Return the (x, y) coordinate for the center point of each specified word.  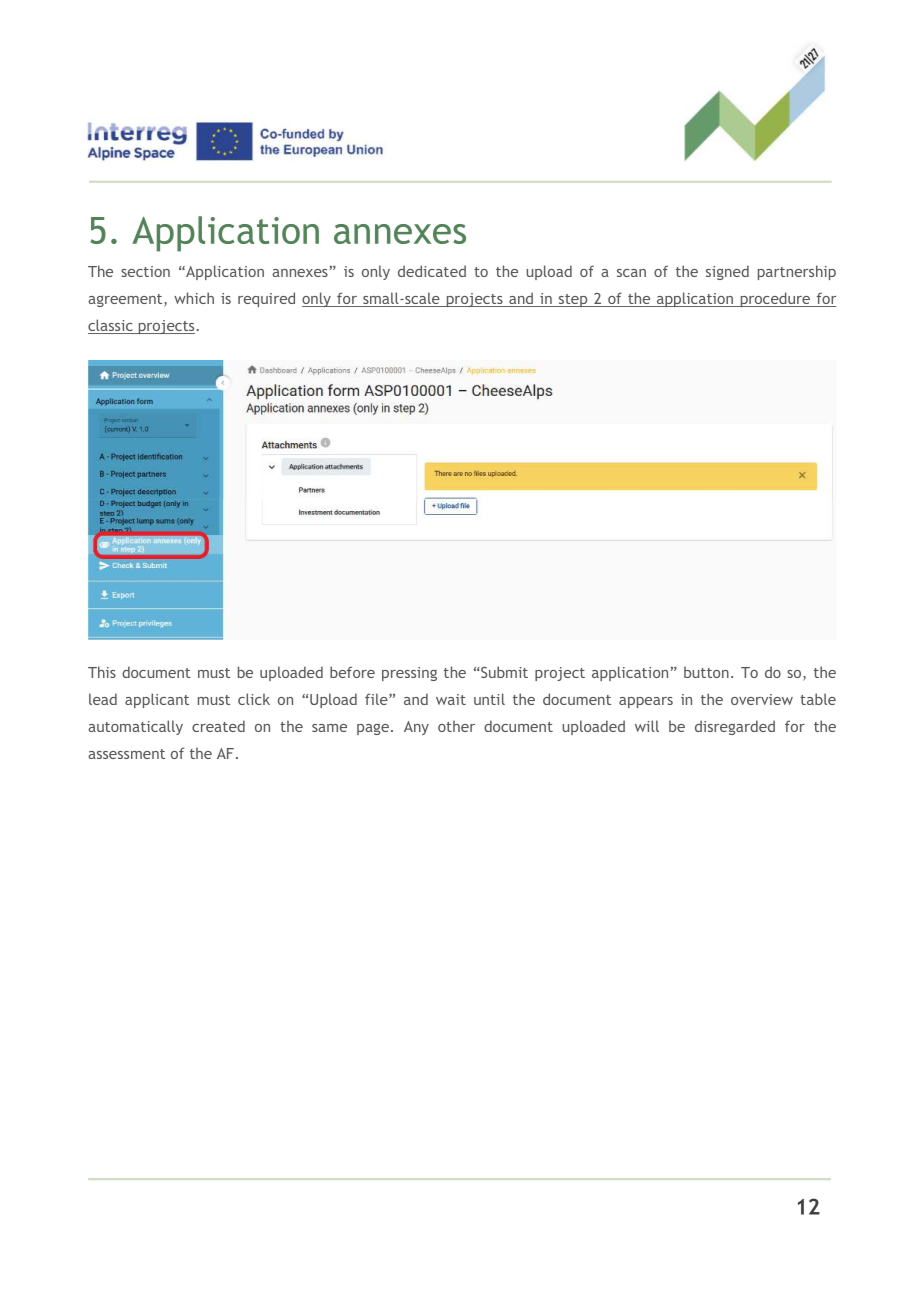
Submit (503, 672)
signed (727, 272)
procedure (775, 299)
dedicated (432, 271)
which (194, 298)
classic (111, 326)
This (102, 672)
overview (762, 699)
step (573, 300)
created (218, 726)
